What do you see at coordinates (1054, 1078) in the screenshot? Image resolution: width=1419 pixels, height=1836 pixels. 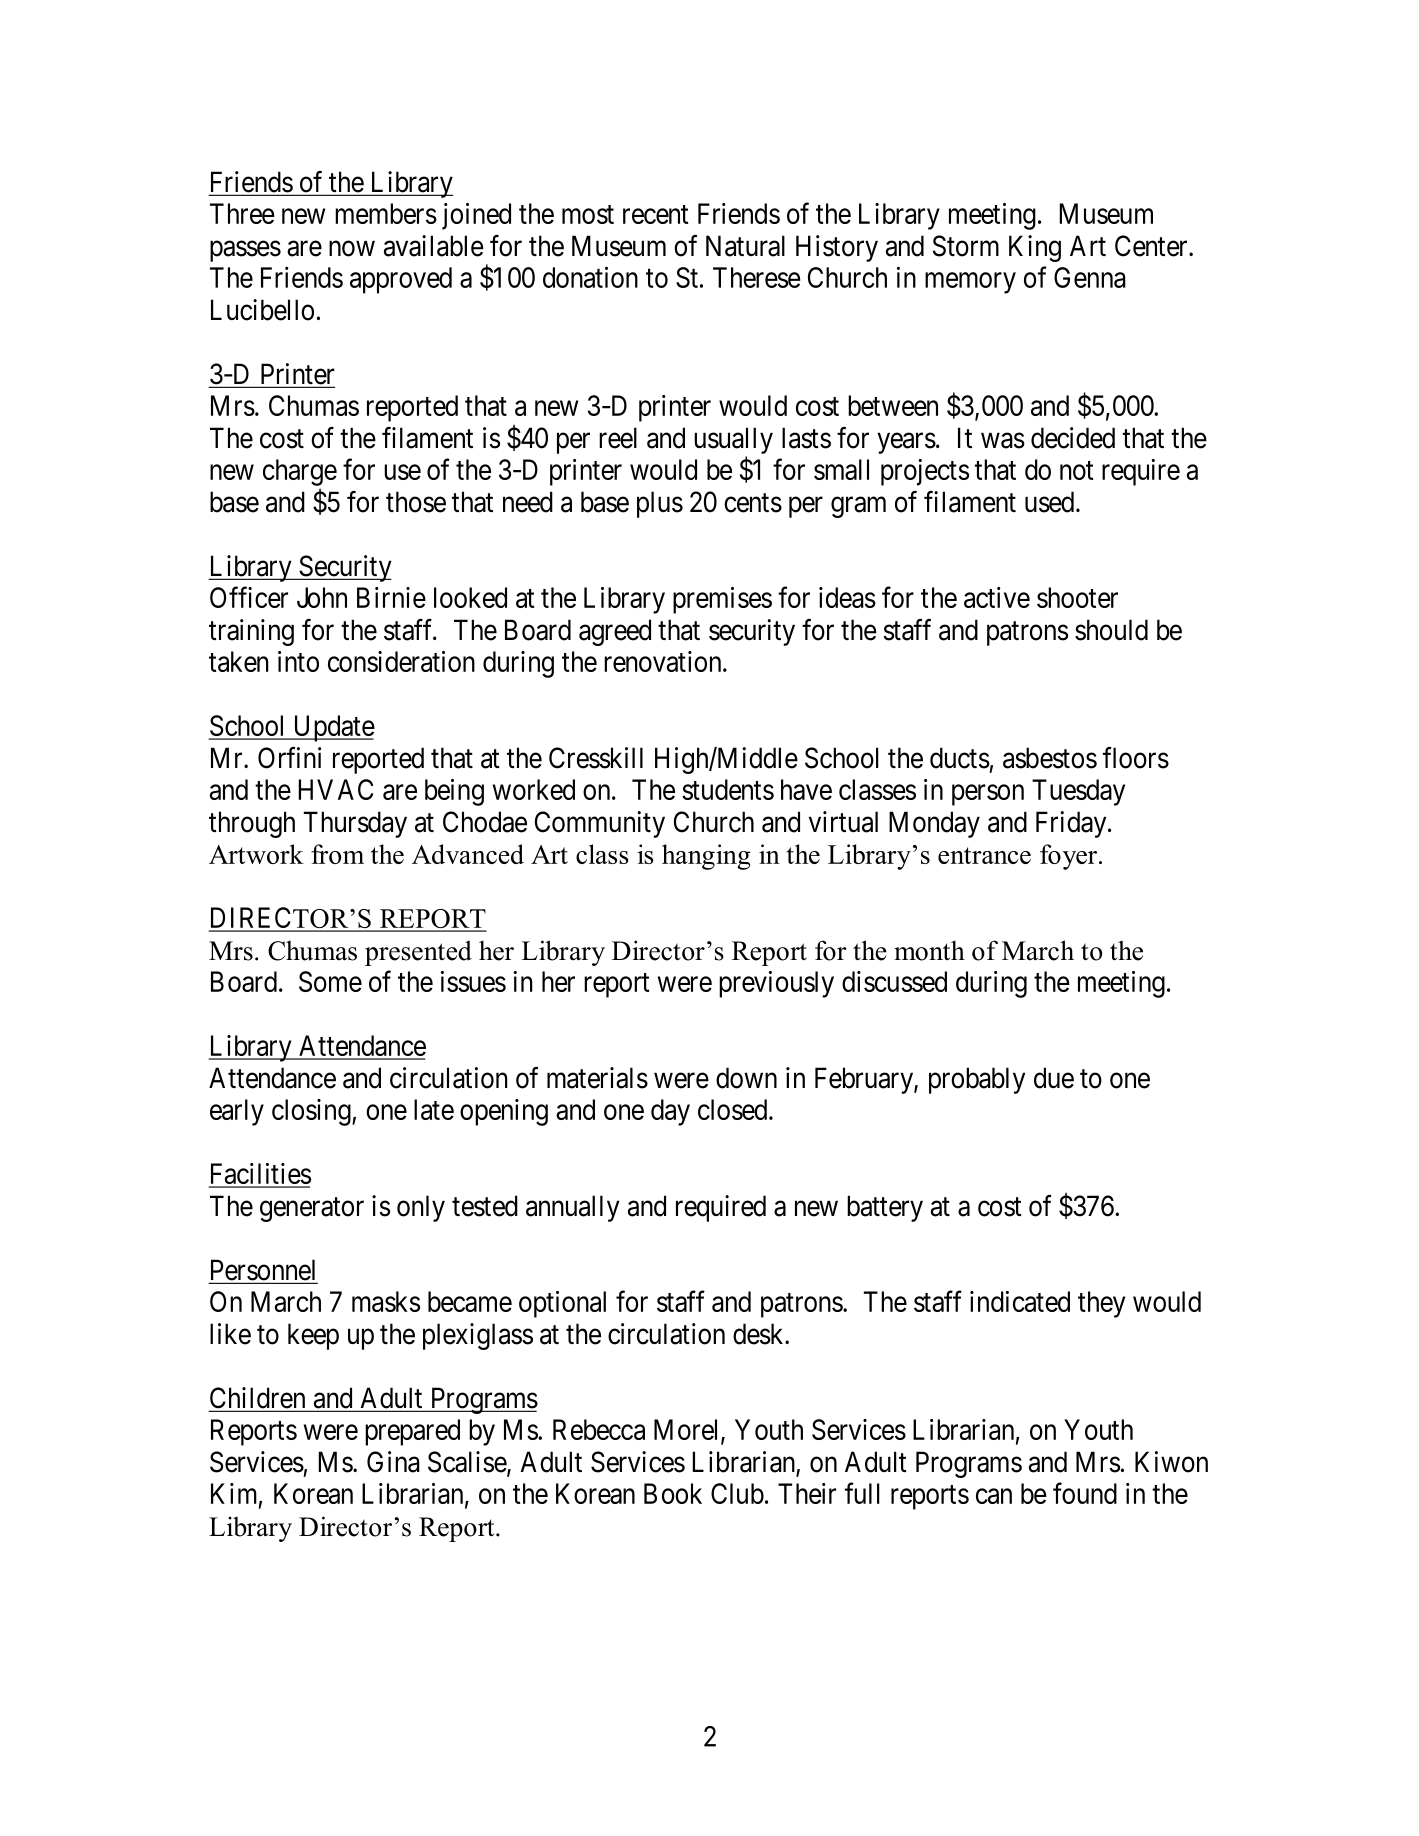 I see `due` at bounding box center [1054, 1078].
